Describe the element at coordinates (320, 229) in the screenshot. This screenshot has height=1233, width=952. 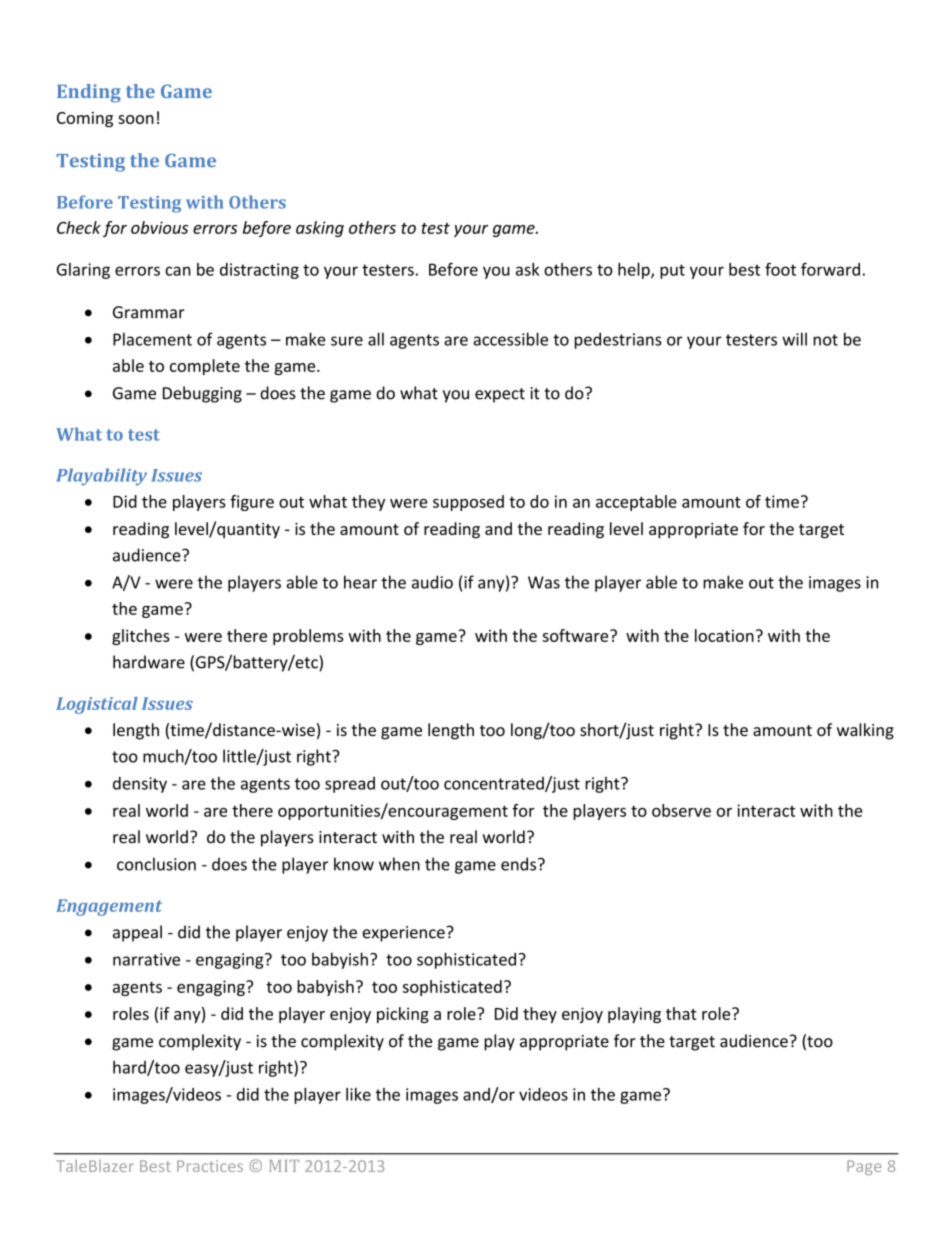
I see `asking` at that location.
